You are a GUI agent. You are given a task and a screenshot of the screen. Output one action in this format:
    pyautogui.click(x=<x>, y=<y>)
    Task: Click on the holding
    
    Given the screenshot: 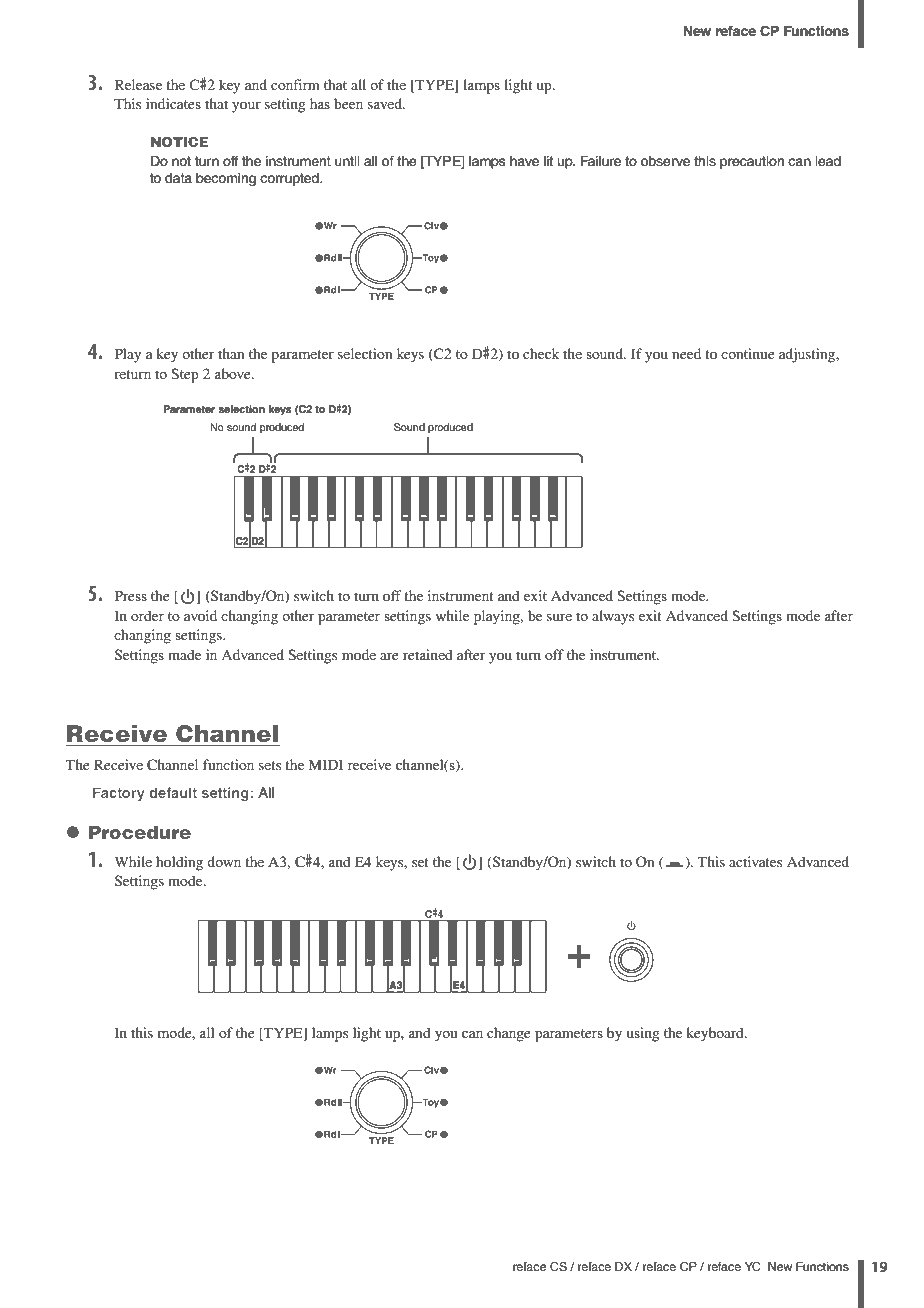 What is the action you would take?
    pyautogui.click(x=179, y=863)
